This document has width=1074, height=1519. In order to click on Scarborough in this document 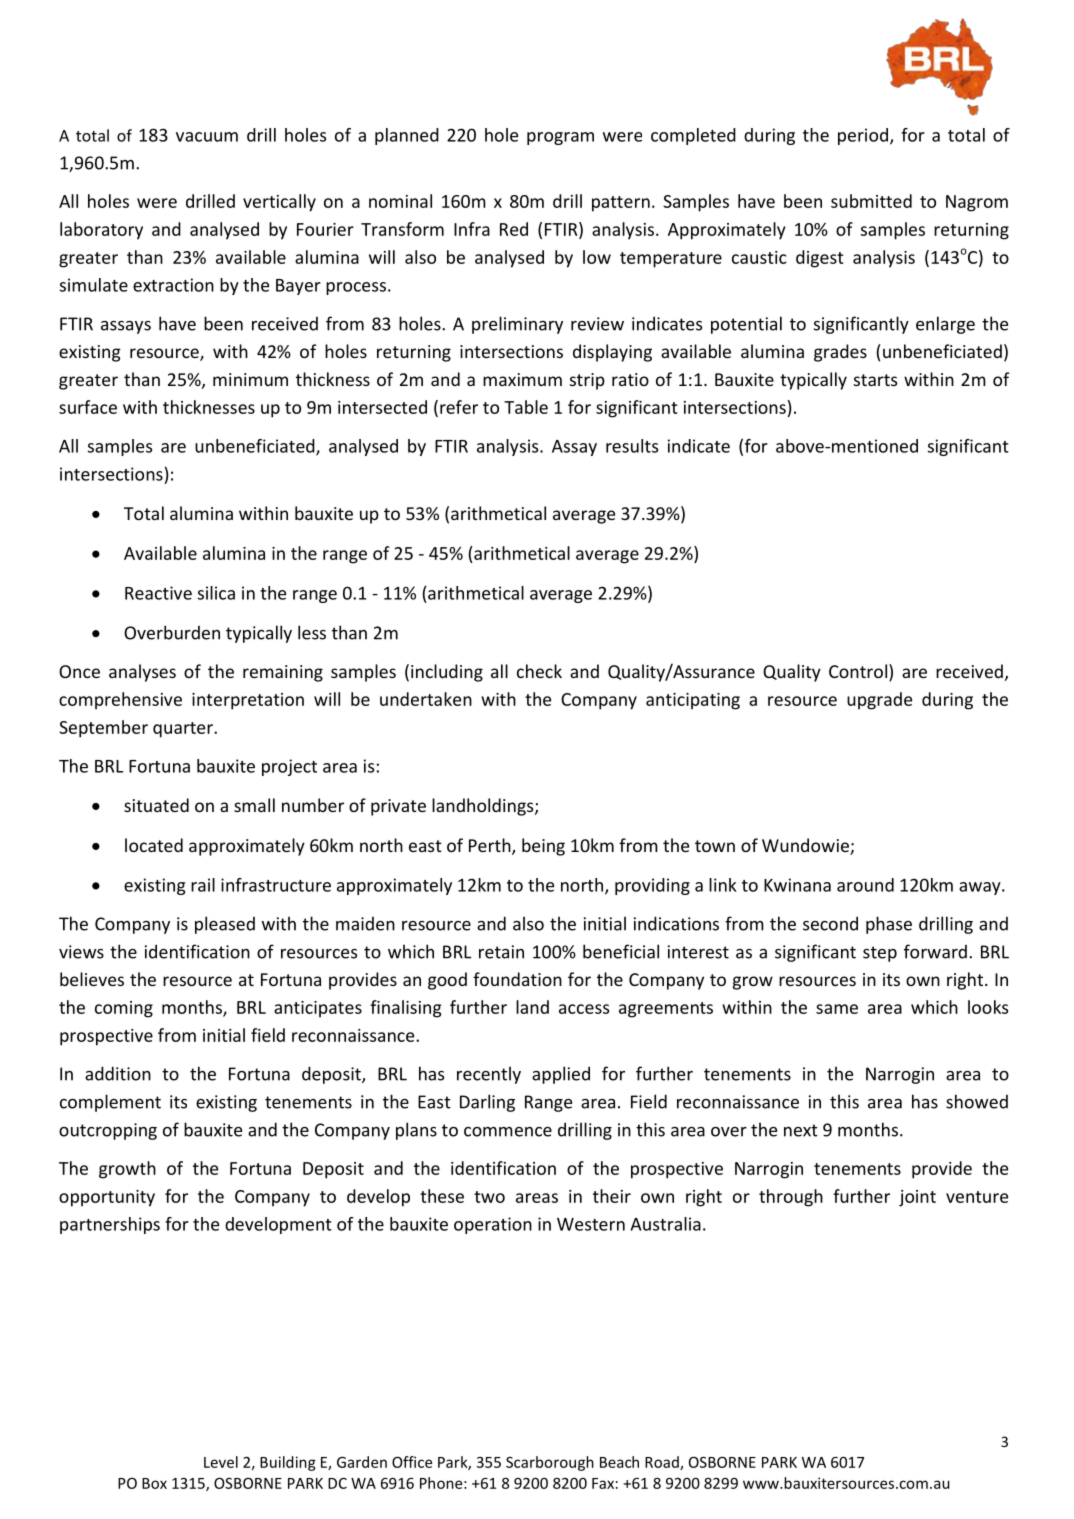, I will do `click(550, 1463)`.
